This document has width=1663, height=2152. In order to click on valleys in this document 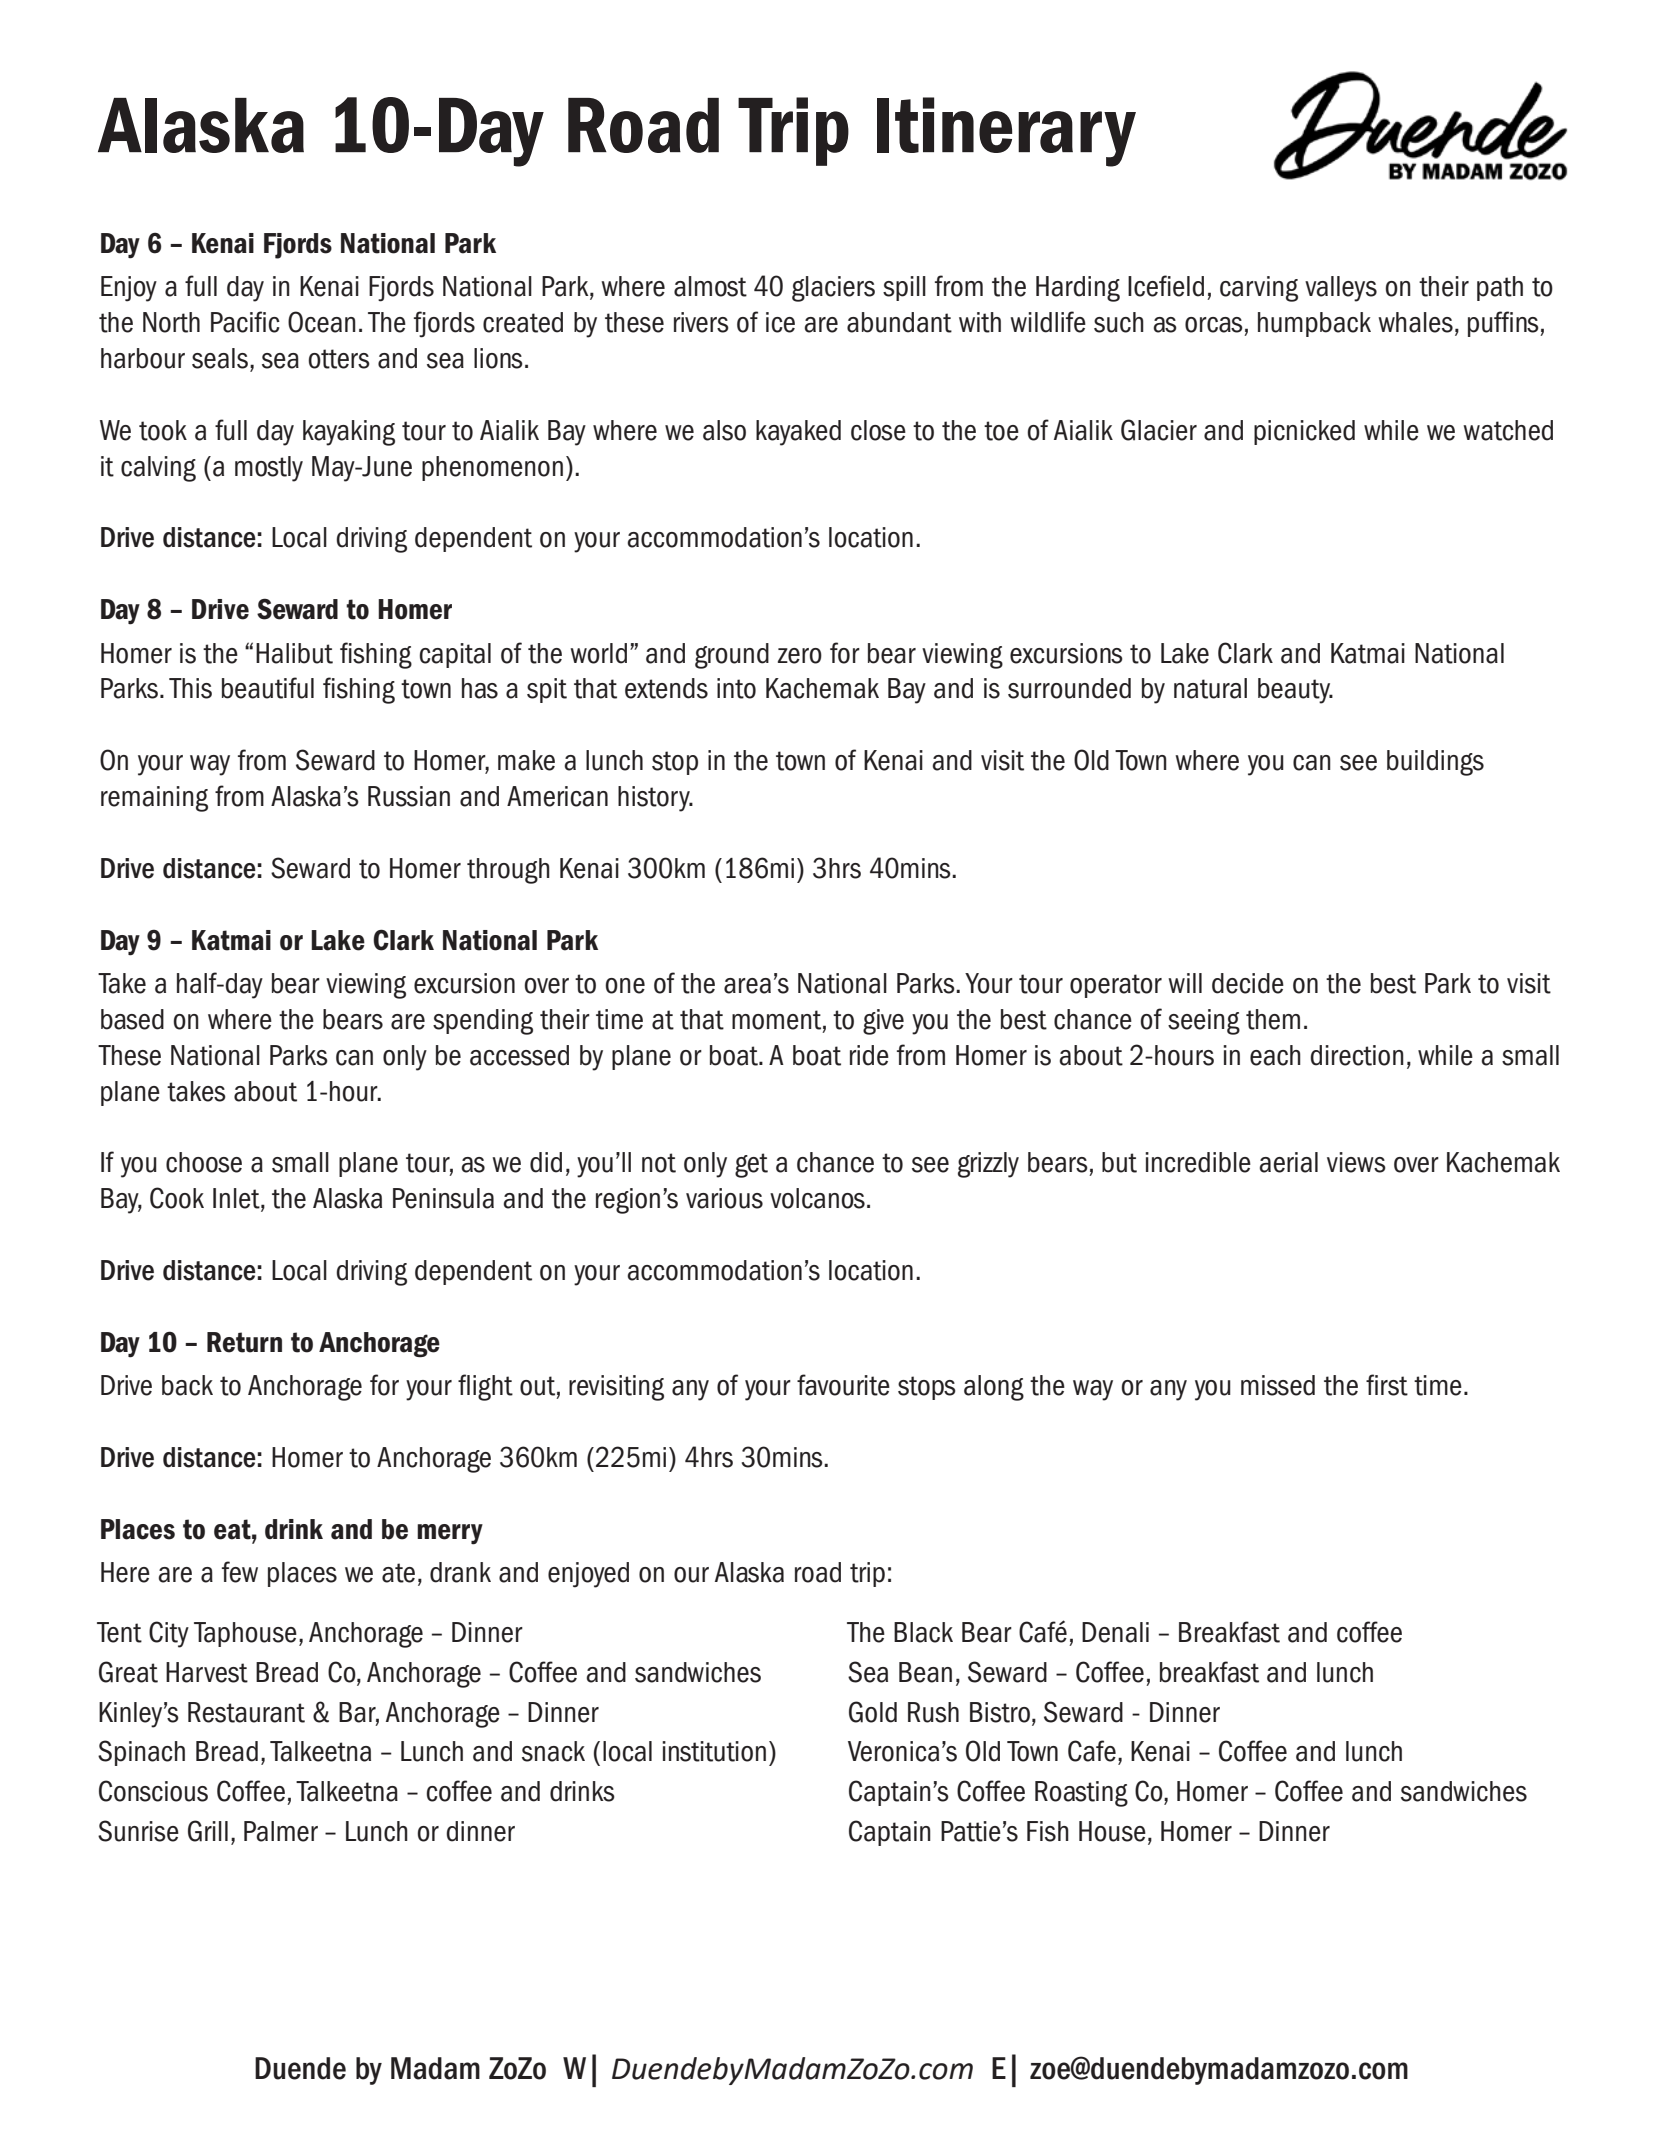, I will do `click(1341, 289)`.
